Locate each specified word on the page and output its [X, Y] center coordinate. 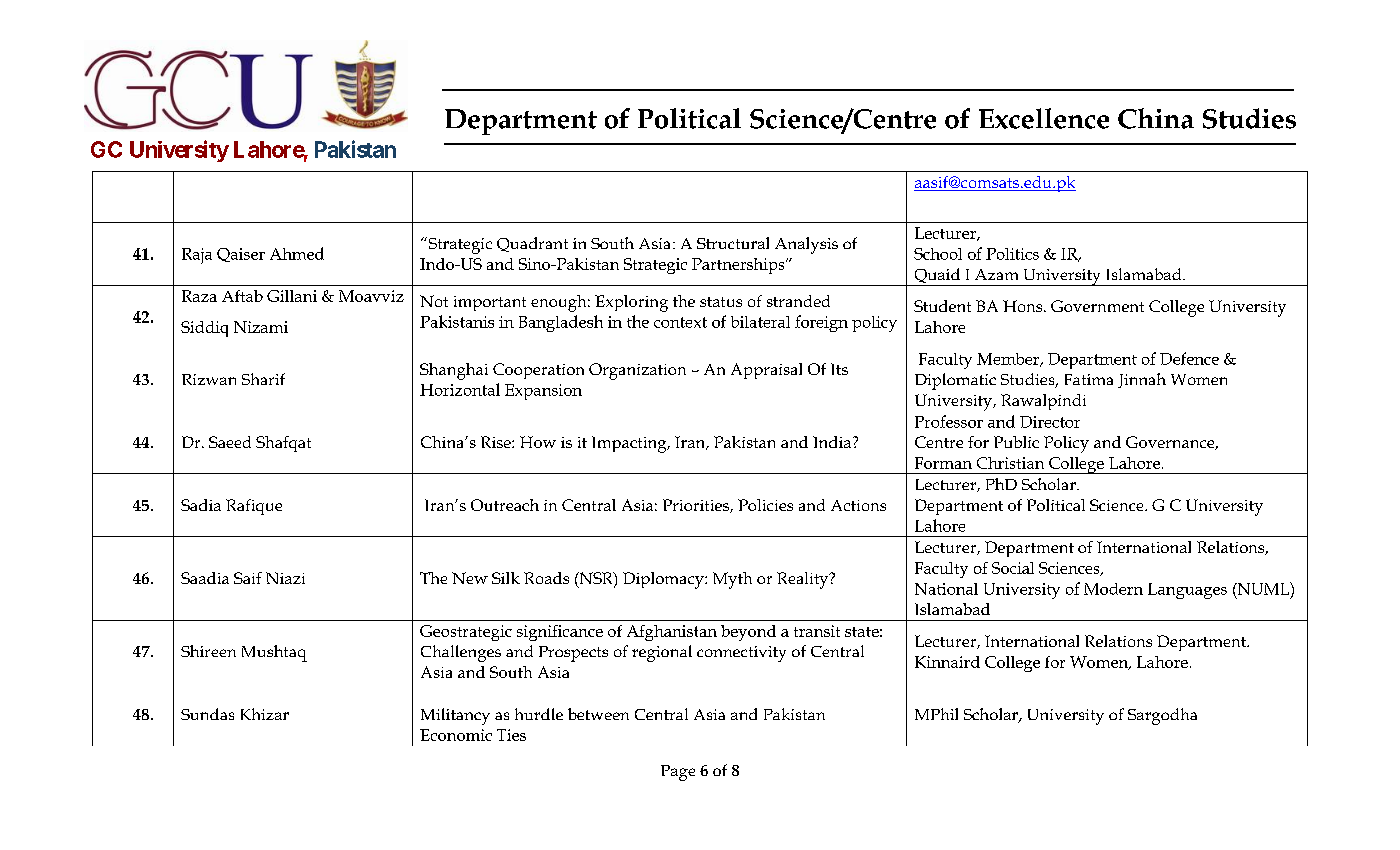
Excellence [1044, 118]
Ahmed [297, 253]
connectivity [741, 654]
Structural [733, 243]
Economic [456, 735]
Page [678, 773]
